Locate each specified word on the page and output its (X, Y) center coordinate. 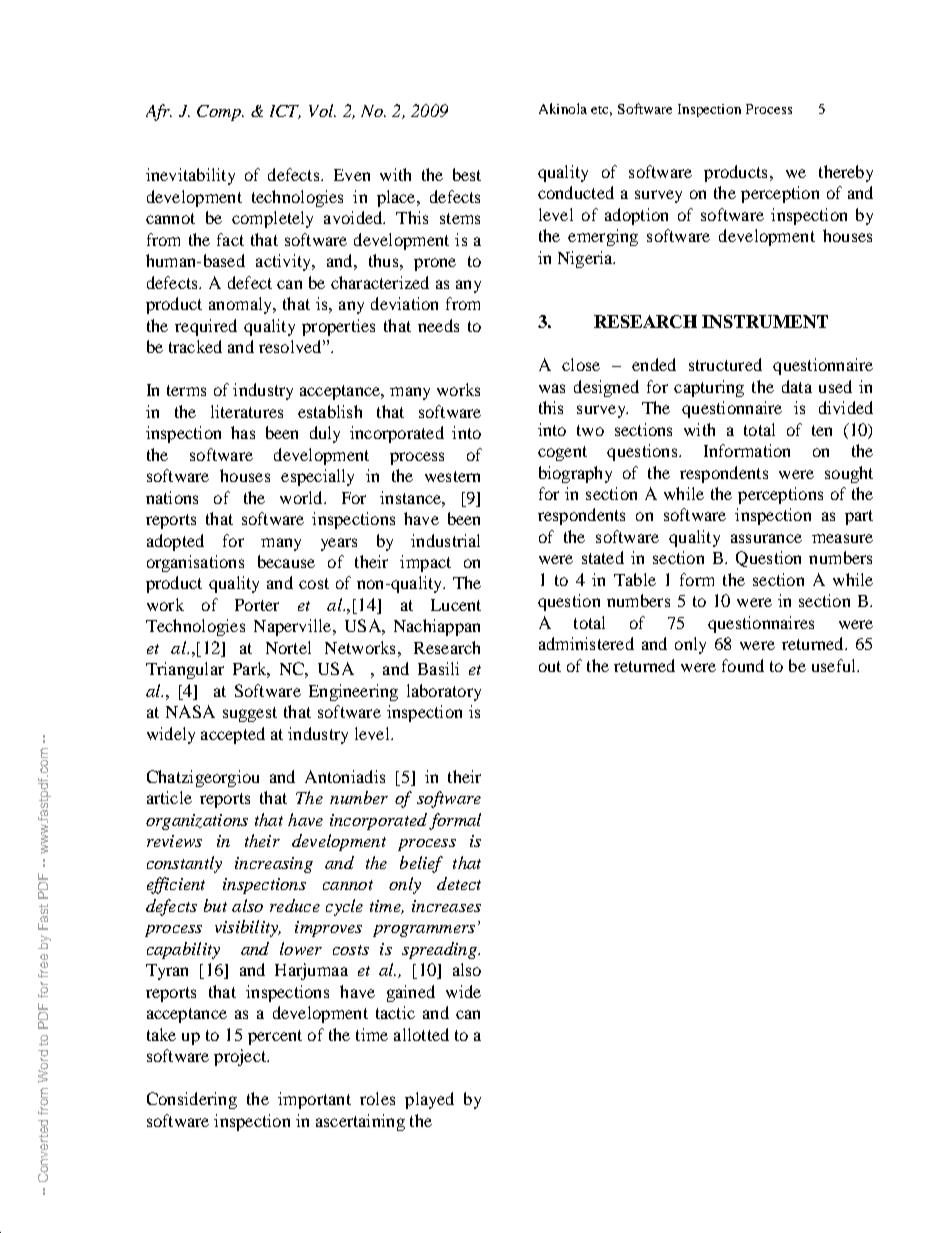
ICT (285, 112)
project (241, 1057)
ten (822, 430)
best (467, 174)
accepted (233, 735)
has (243, 432)
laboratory (444, 692)
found (743, 665)
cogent (562, 453)
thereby (846, 173)
